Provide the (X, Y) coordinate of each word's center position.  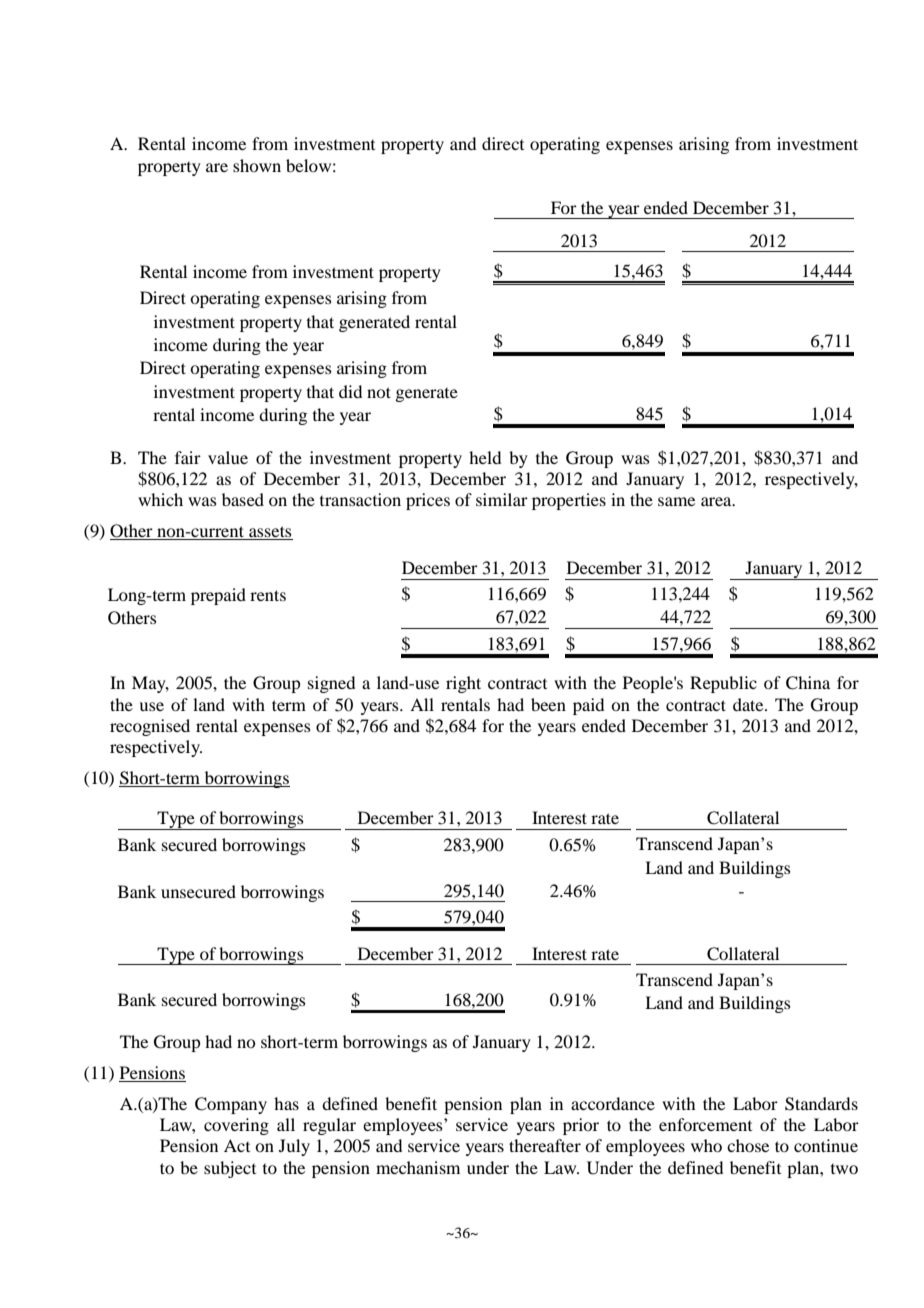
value (228, 457)
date (749, 704)
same (676, 501)
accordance (613, 1103)
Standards (821, 1104)
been (548, 704)
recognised (150, 727)
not (379, 392)
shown (257, 165)
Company (231, 1105)
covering (236, 1126)
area (717, 501)
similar (502, 499)
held (485, 457)
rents (268, 595)
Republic (723, 684)
